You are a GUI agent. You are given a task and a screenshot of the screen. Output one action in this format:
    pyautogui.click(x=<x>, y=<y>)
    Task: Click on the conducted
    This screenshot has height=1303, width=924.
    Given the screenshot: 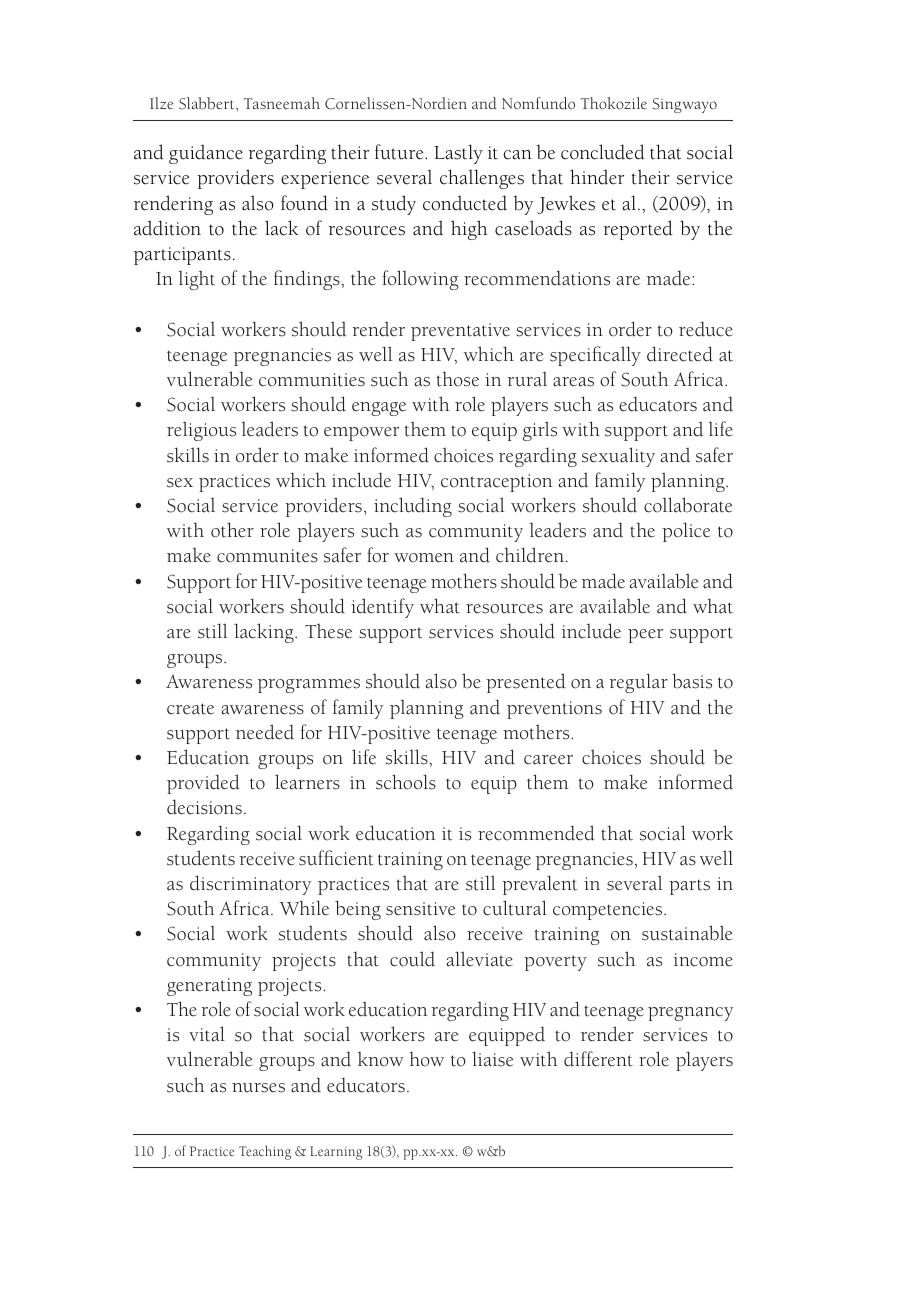 What is the action you would take?
    pyautogui.click(x=465, y=203)
